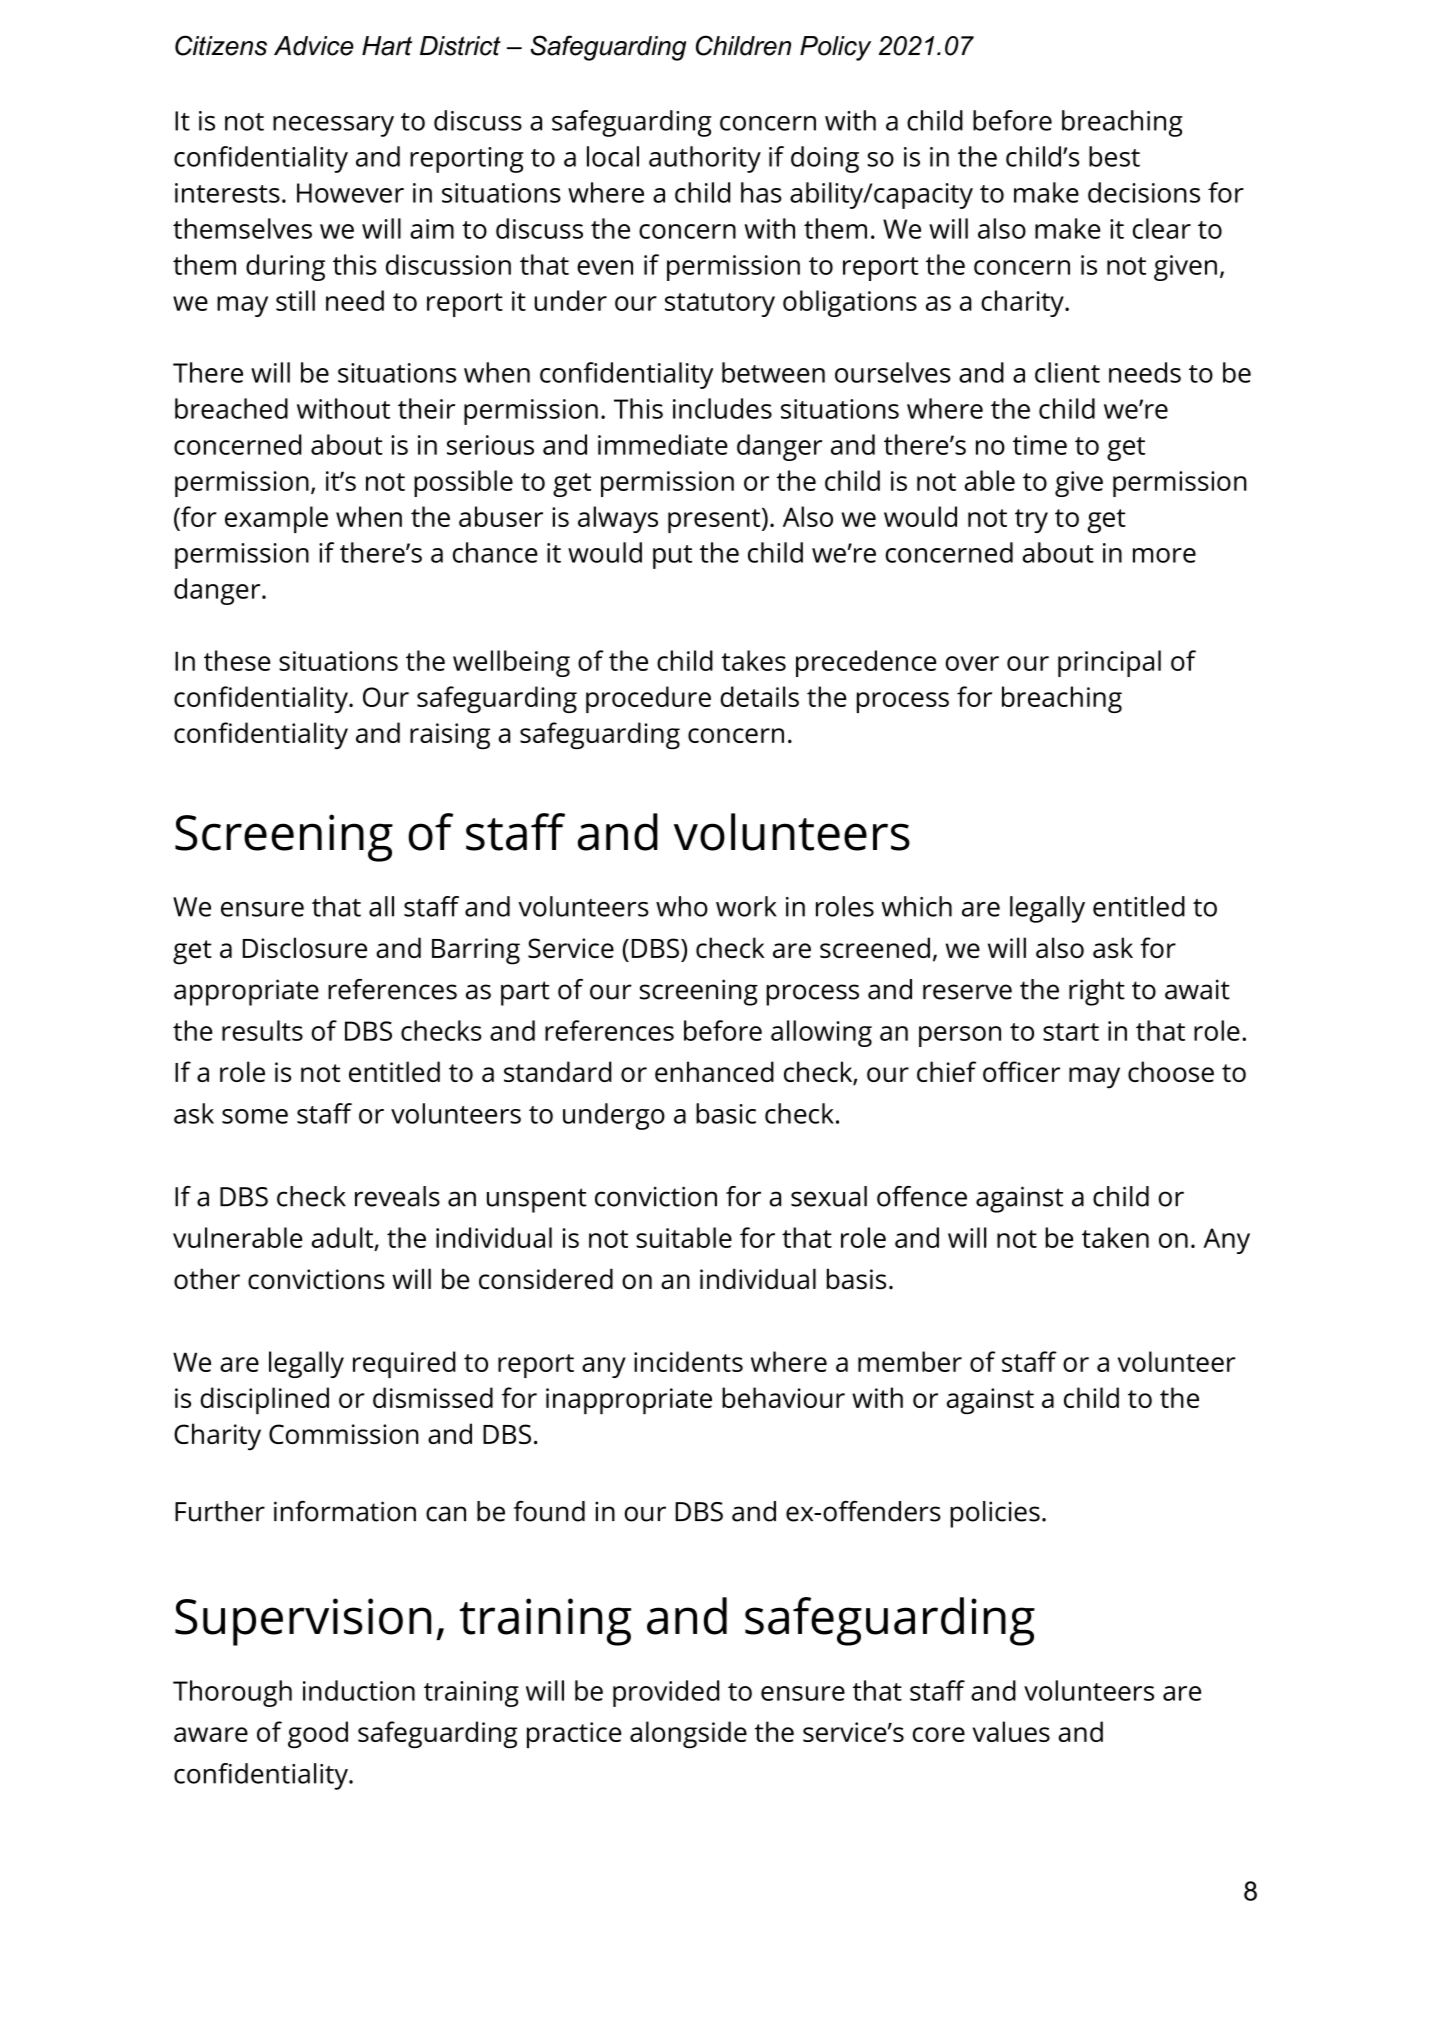 Image resolution: width=1431 pixels, height=2023 pixels. Describe the element at coordinates (705, 159) in the document. I see `authority` at that location.
